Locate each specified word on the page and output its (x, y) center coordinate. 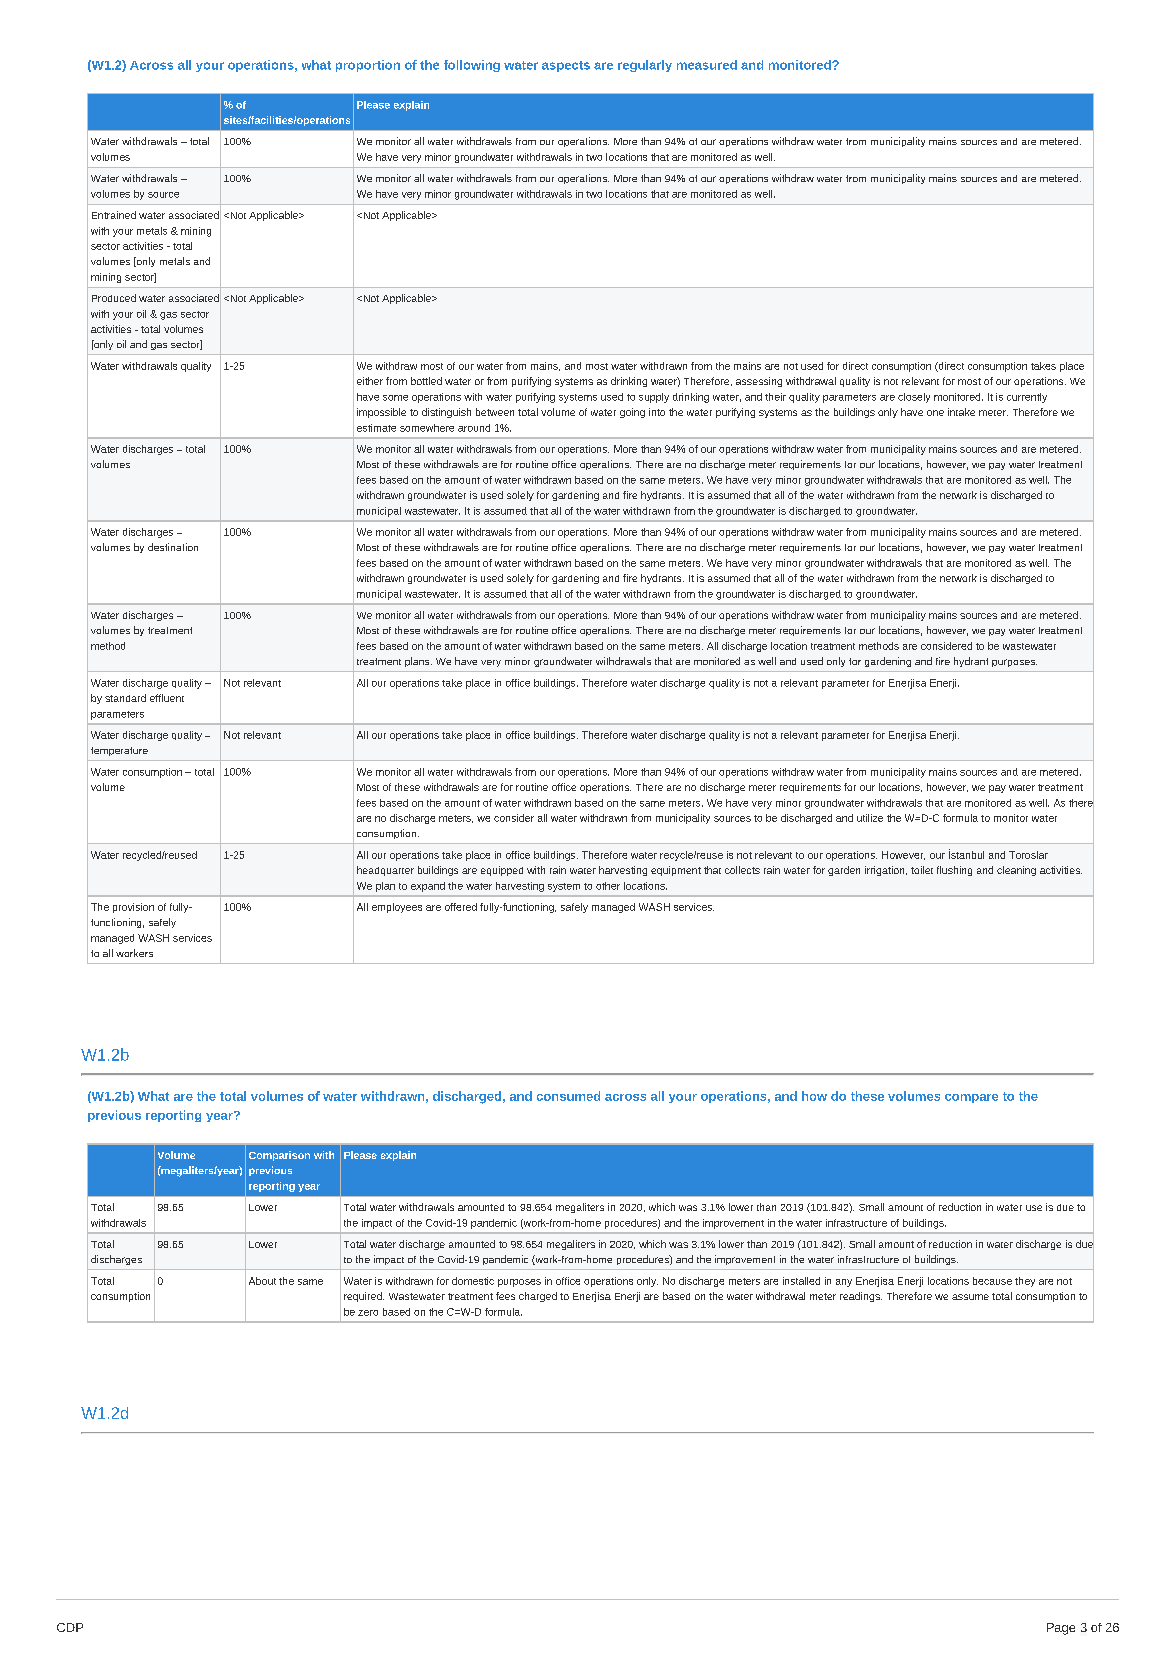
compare (971, 1098)
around (474, 428)
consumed (568, 1096)
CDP (70, 1627)
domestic (473, 1281)
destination (173, 547)
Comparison (279, 1156)
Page (1061, 1629)
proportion (368, 66)
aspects (566, 66)
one (935, 413)
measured (707, 65)
